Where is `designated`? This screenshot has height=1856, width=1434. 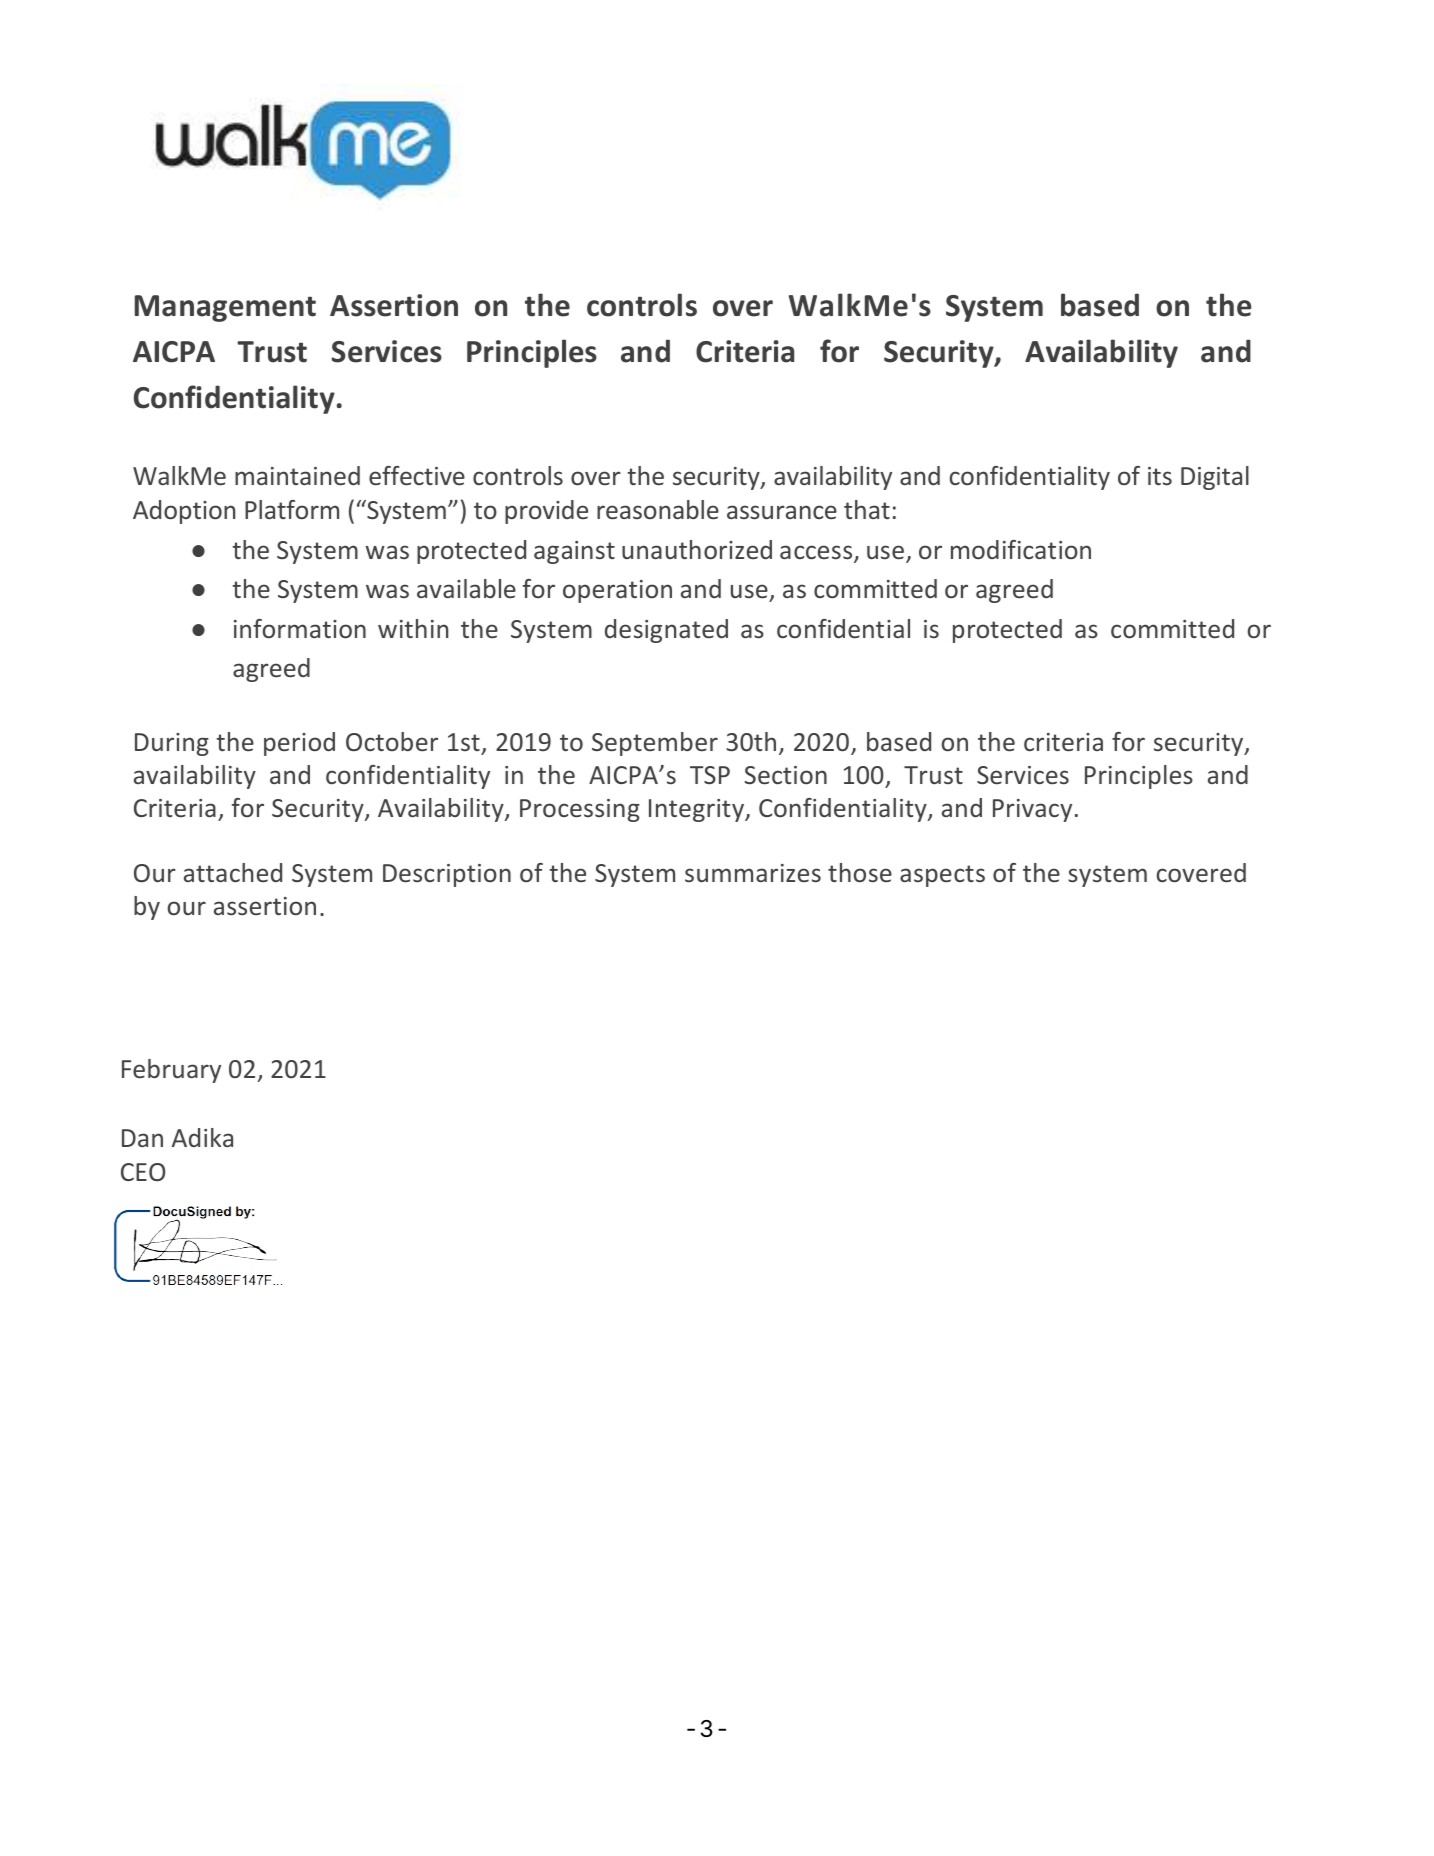
designated is located at coordinates (666, 631).
